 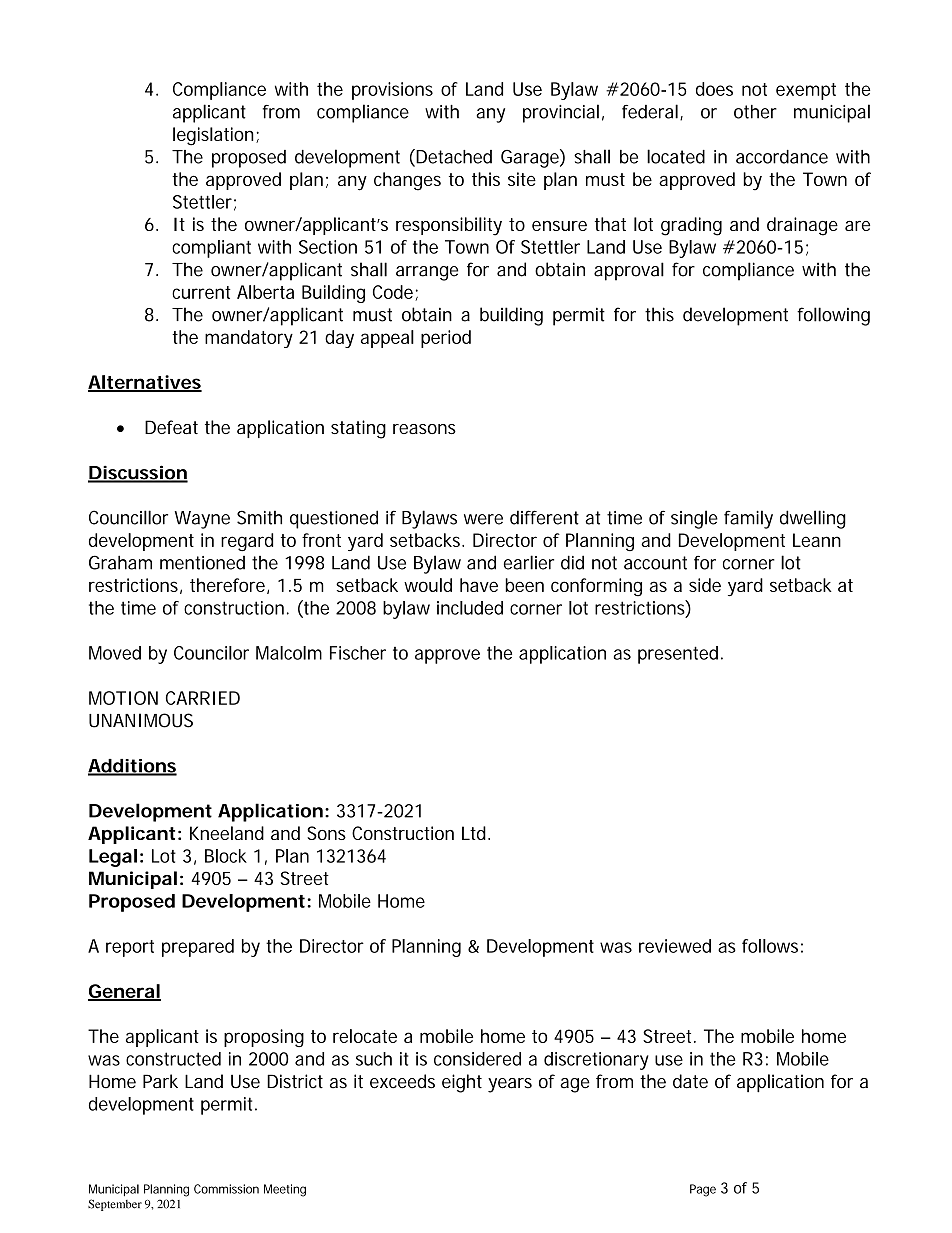 What do you see at coordinates (833, 316) in the document?
I see `following` at bounding box center [833, 316].
